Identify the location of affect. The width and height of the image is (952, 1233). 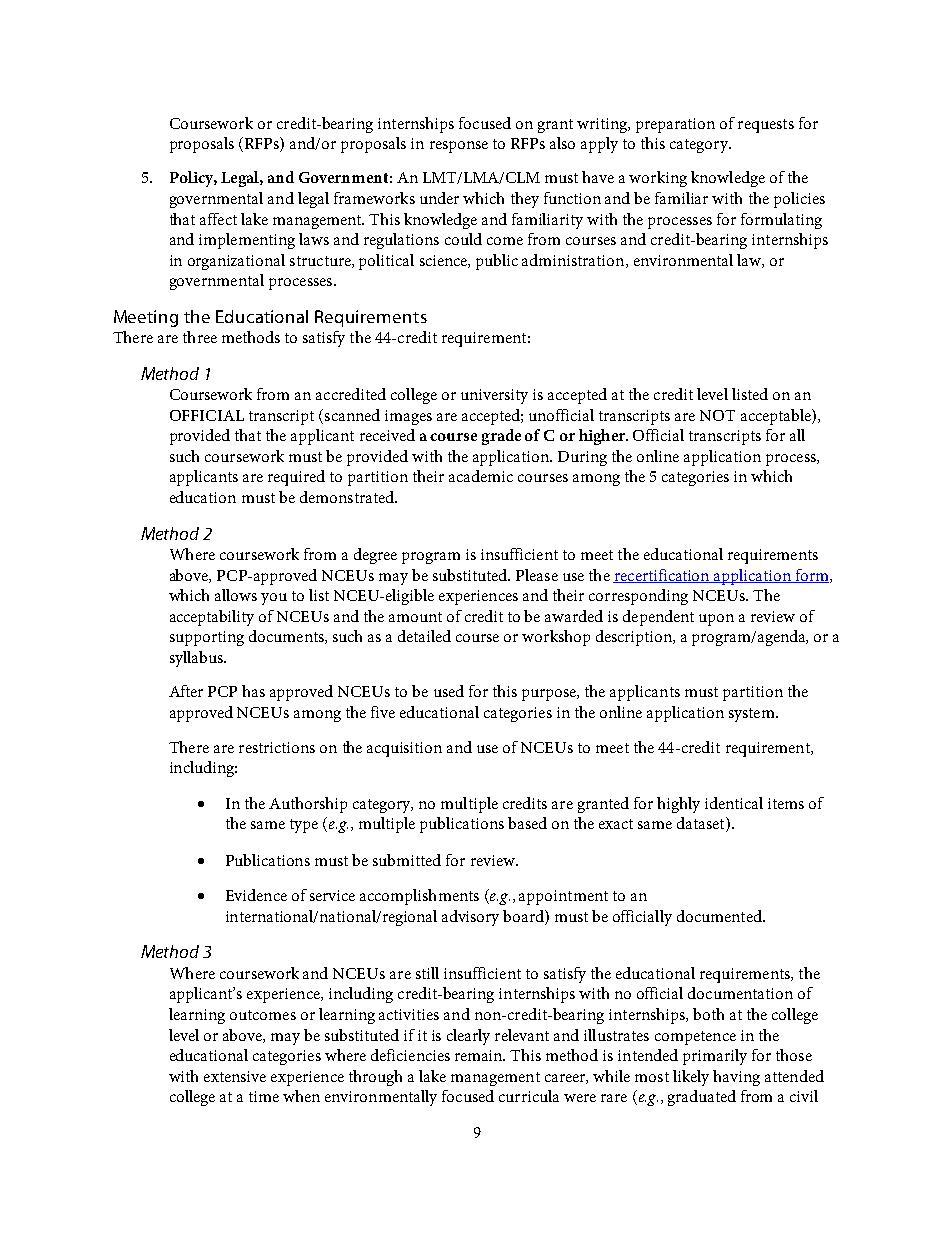
(218, 219).
